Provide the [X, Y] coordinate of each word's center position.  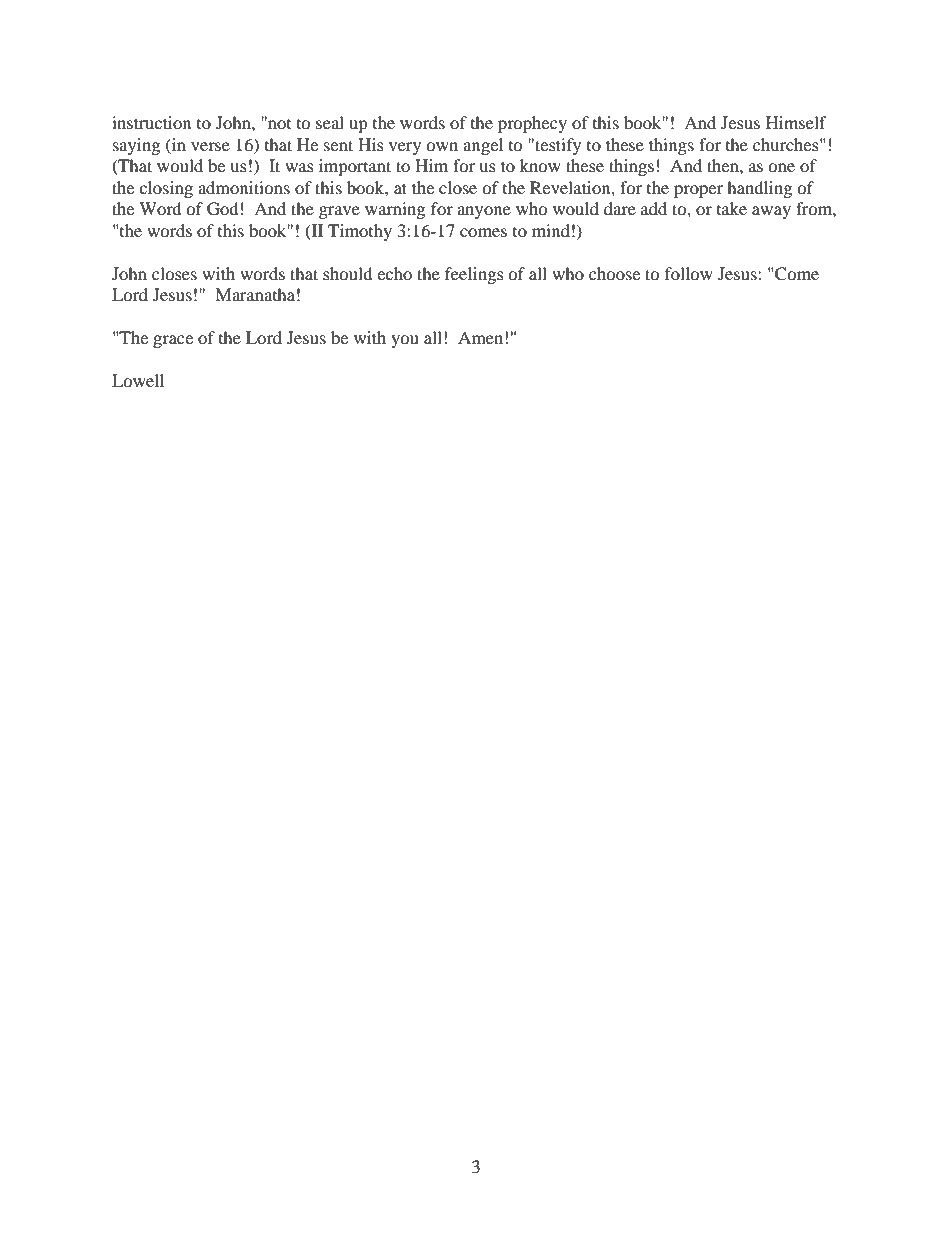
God [223, 209]
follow [689, 273]
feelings [474, 275]
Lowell [138, 380]
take [732, 208]
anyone [484, 212]
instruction [151, 122]
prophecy [532, 124]
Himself [796, 122]
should [348, 273]
